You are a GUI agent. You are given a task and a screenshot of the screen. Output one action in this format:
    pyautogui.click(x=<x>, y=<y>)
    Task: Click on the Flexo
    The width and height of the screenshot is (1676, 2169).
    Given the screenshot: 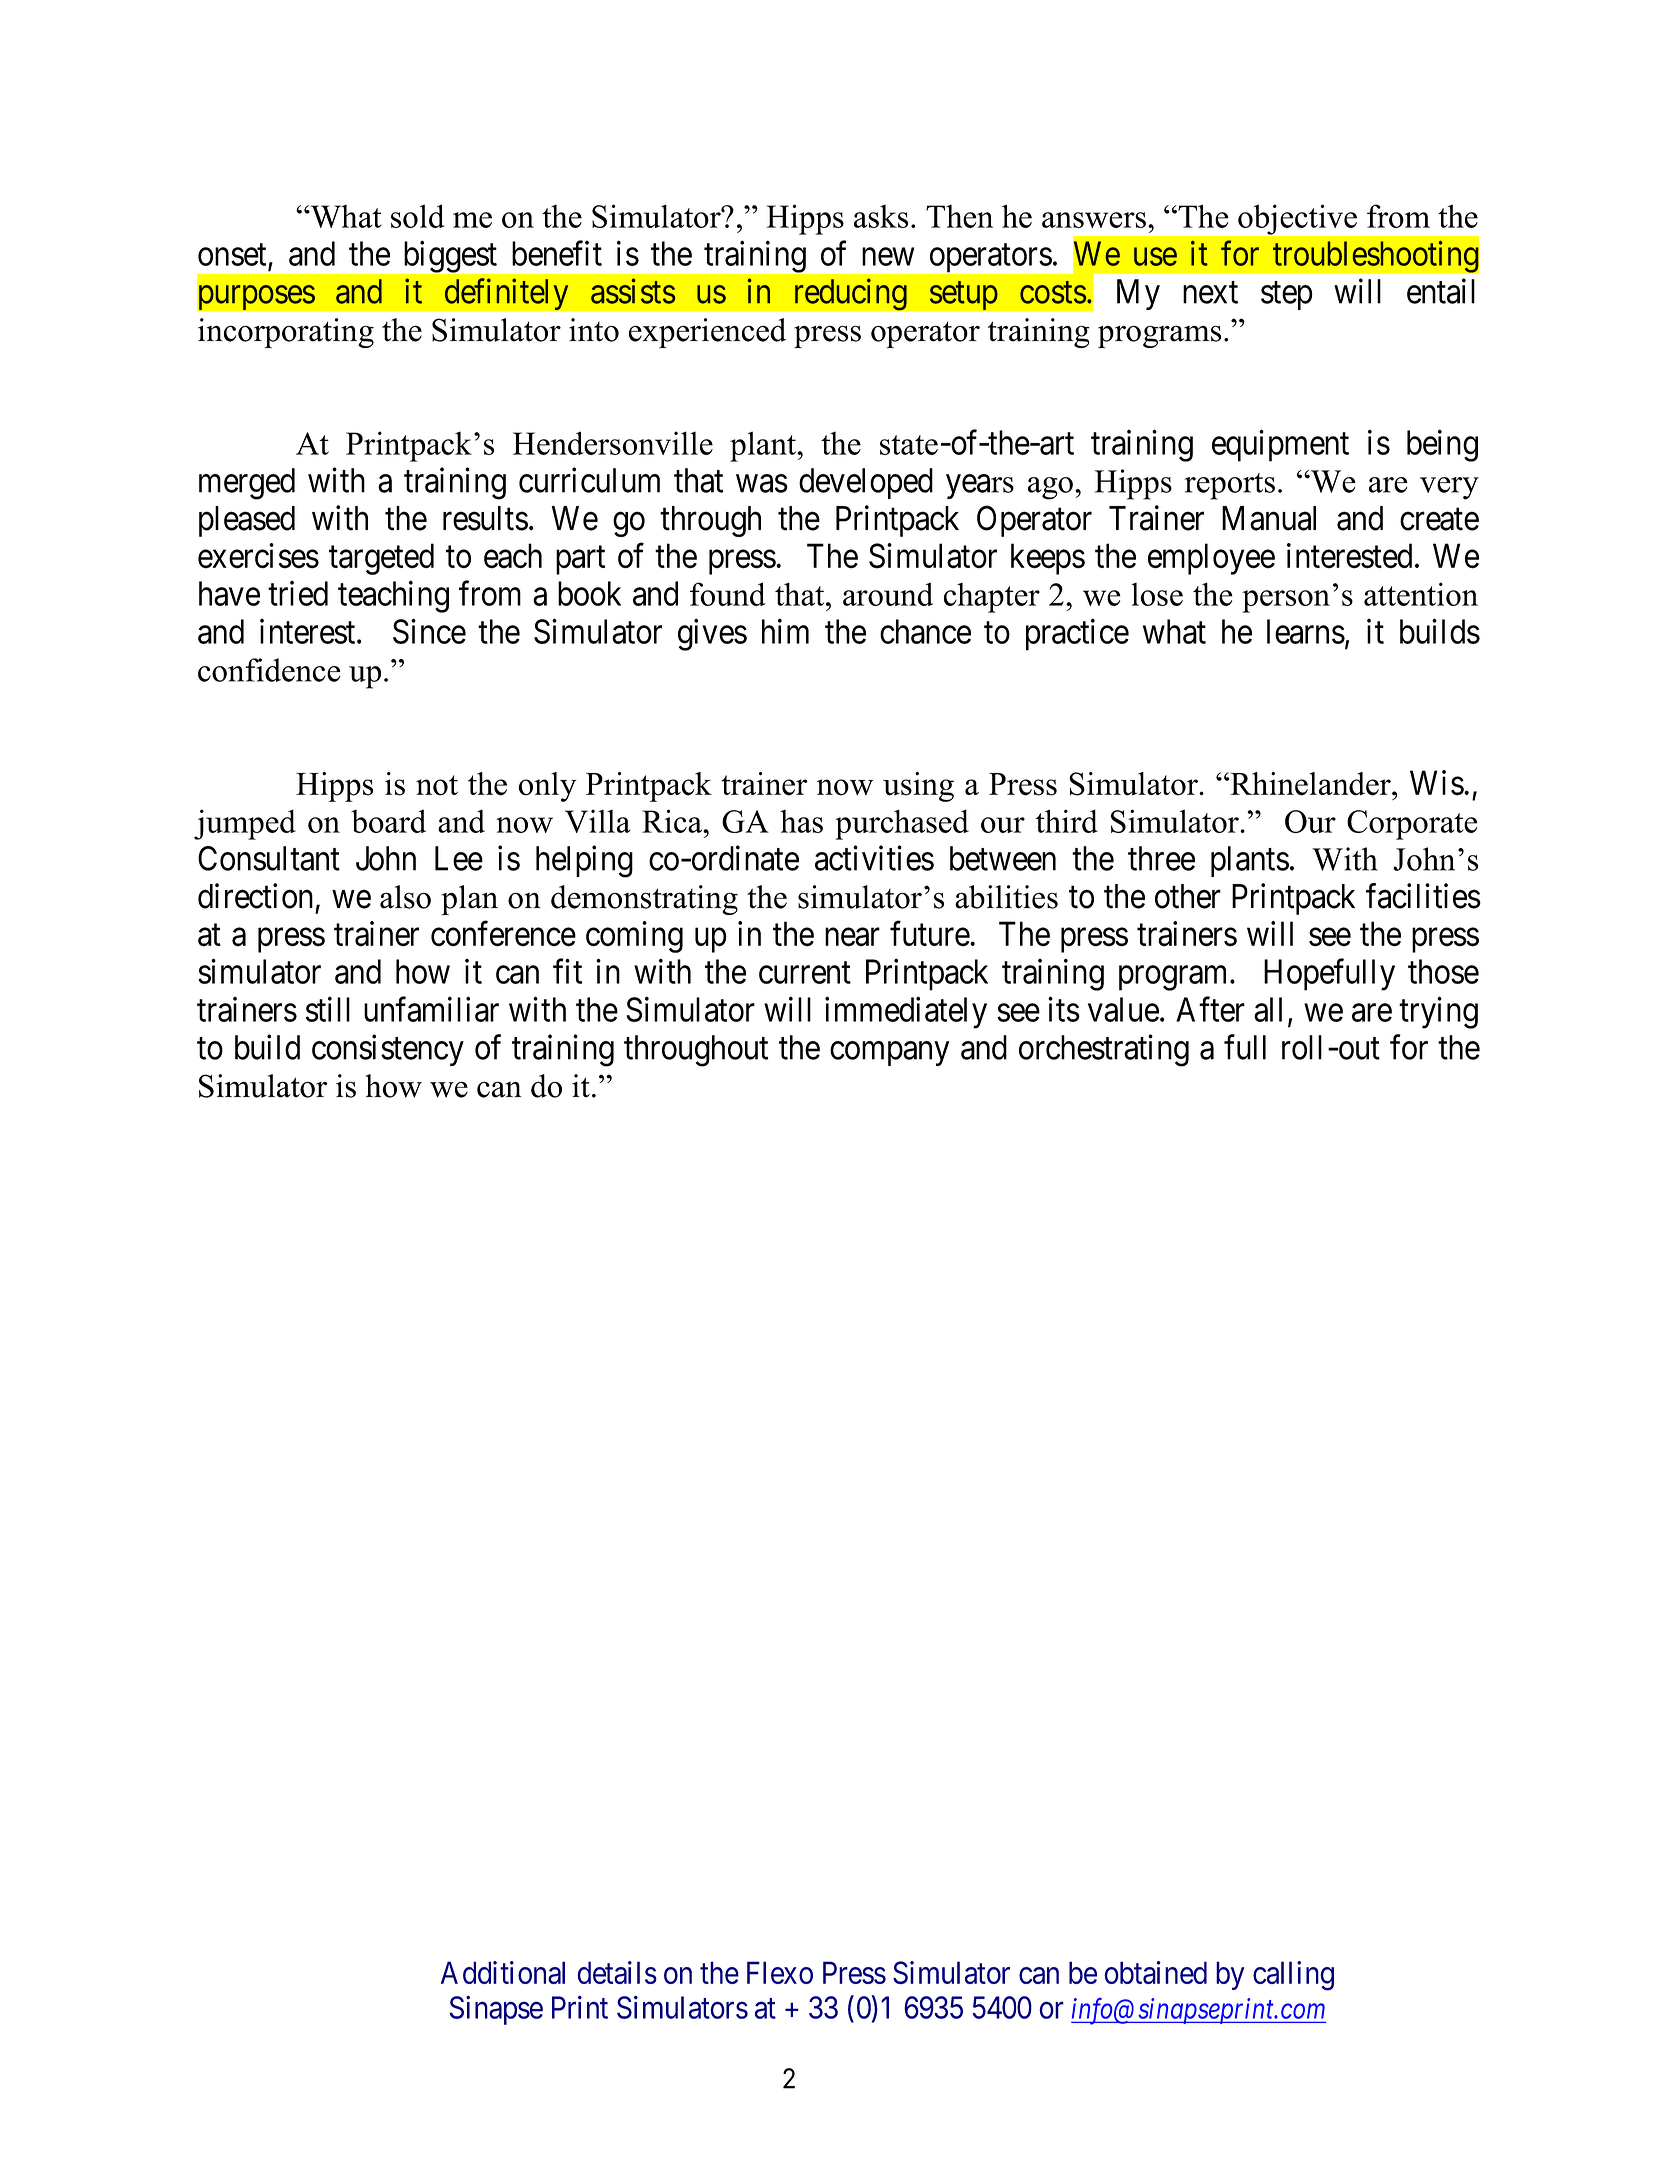 What is the action you would take?
    pyautogui.click(x=780, y=1972)
